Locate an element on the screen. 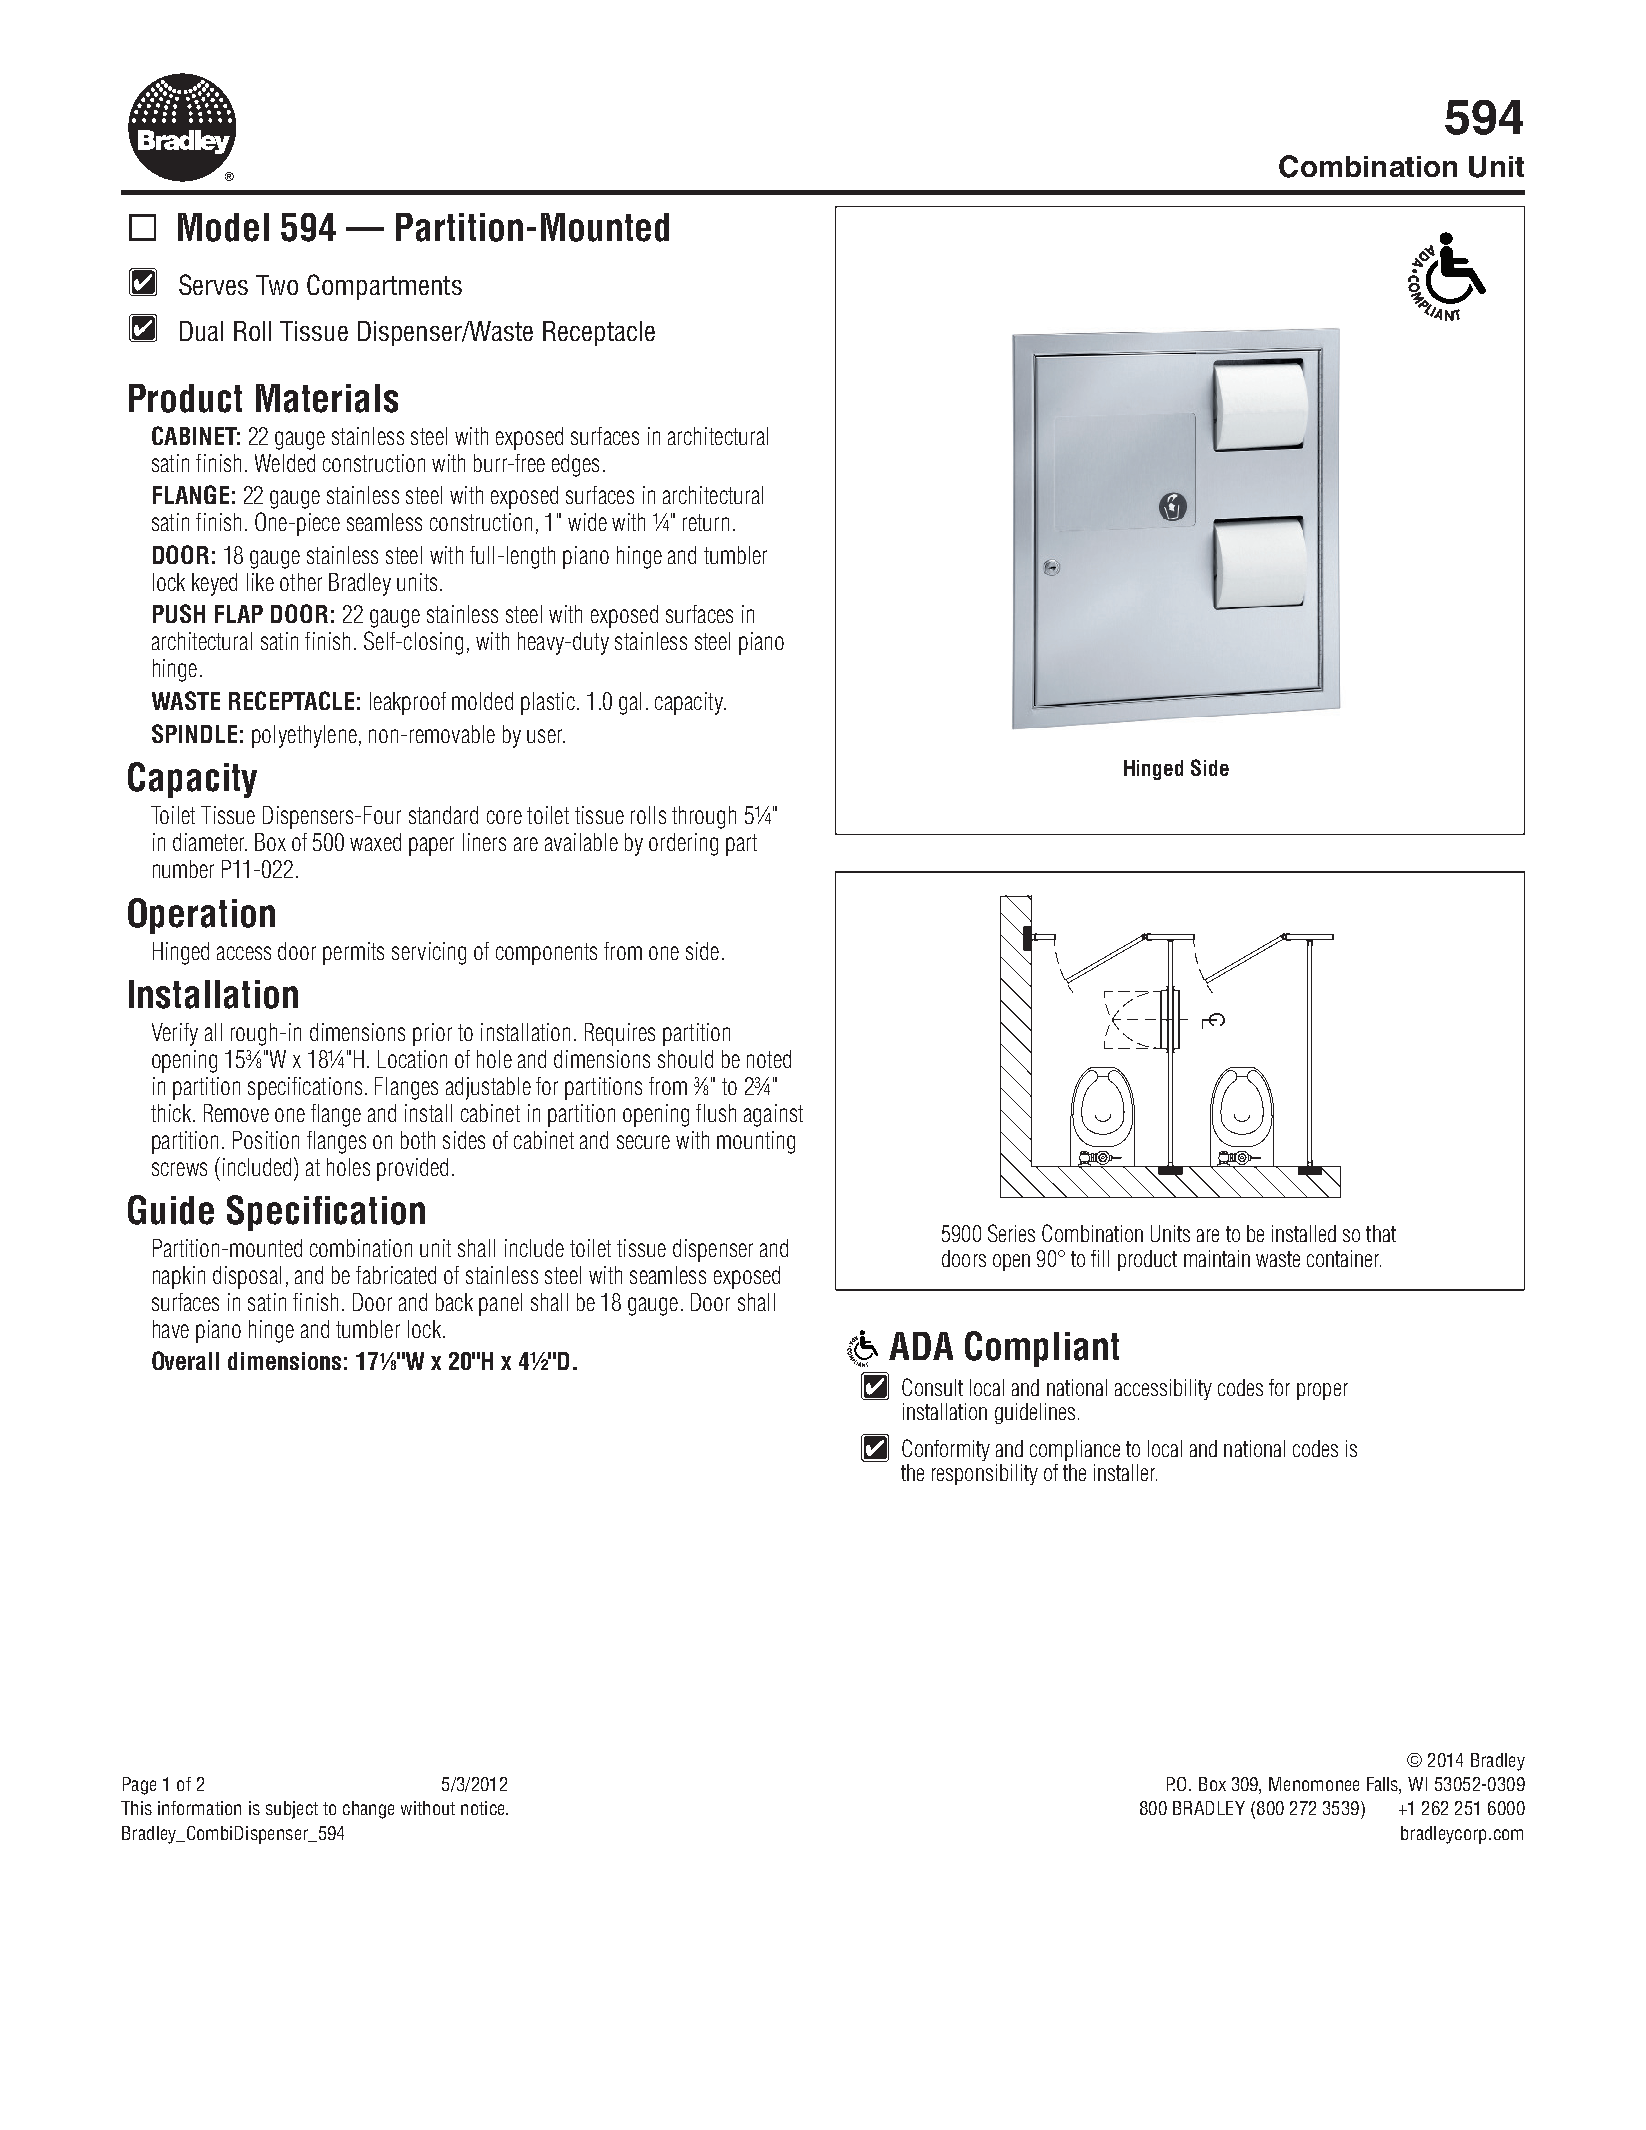 This screenshot has width=1646, height=2130. Two is located at coordinates (277, 285).
